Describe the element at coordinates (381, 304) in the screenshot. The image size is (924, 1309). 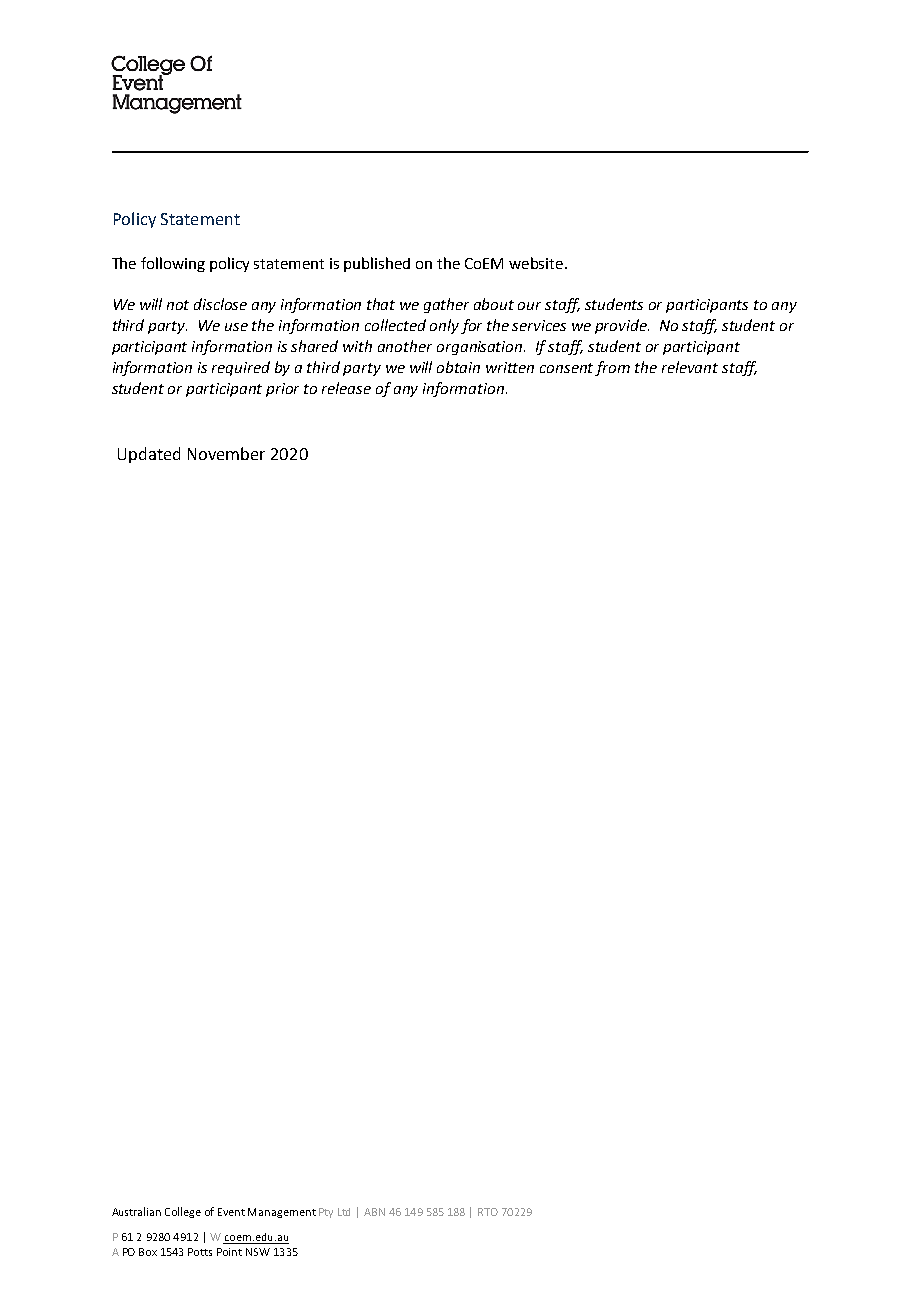
I see `that` at that location.
